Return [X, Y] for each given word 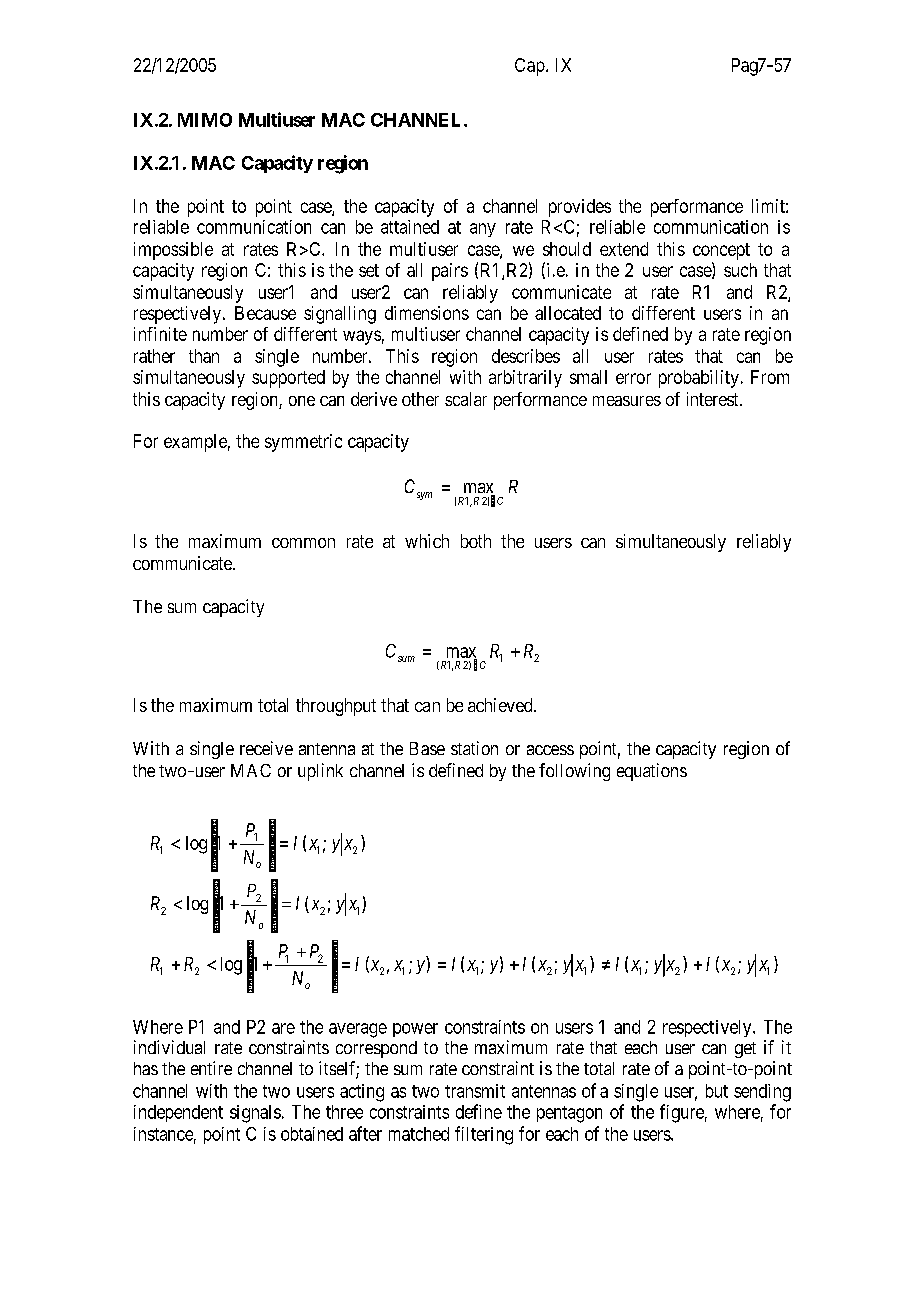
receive [266, 748]
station [474, 748]
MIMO [205, 120]
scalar [466, 399]
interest [714, 399]
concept [721, 251]
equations [652, 772]
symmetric [303, 443]
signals [255, 1114]
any [483, 230]
